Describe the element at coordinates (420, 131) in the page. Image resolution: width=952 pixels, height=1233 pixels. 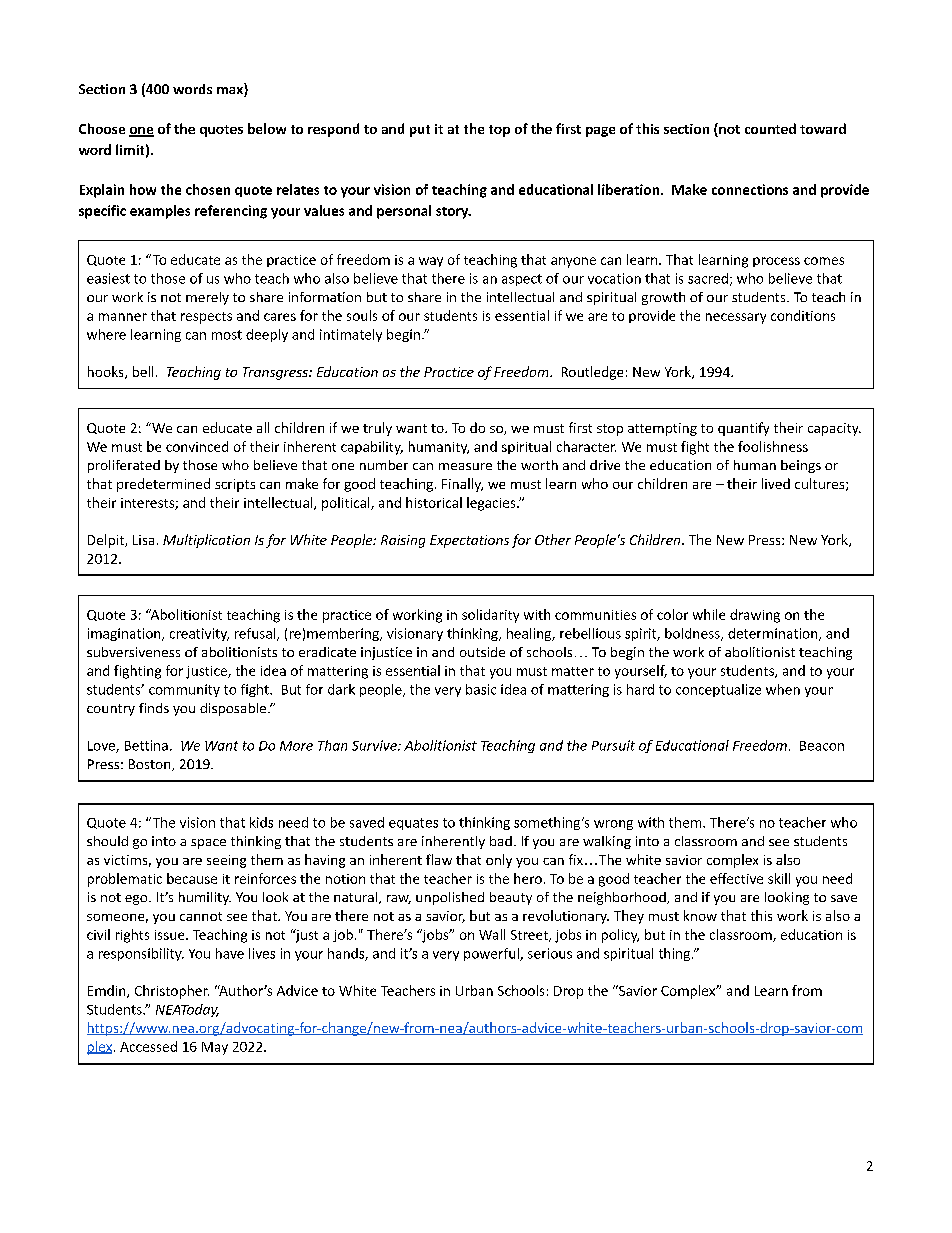
I see `put` at that location.
